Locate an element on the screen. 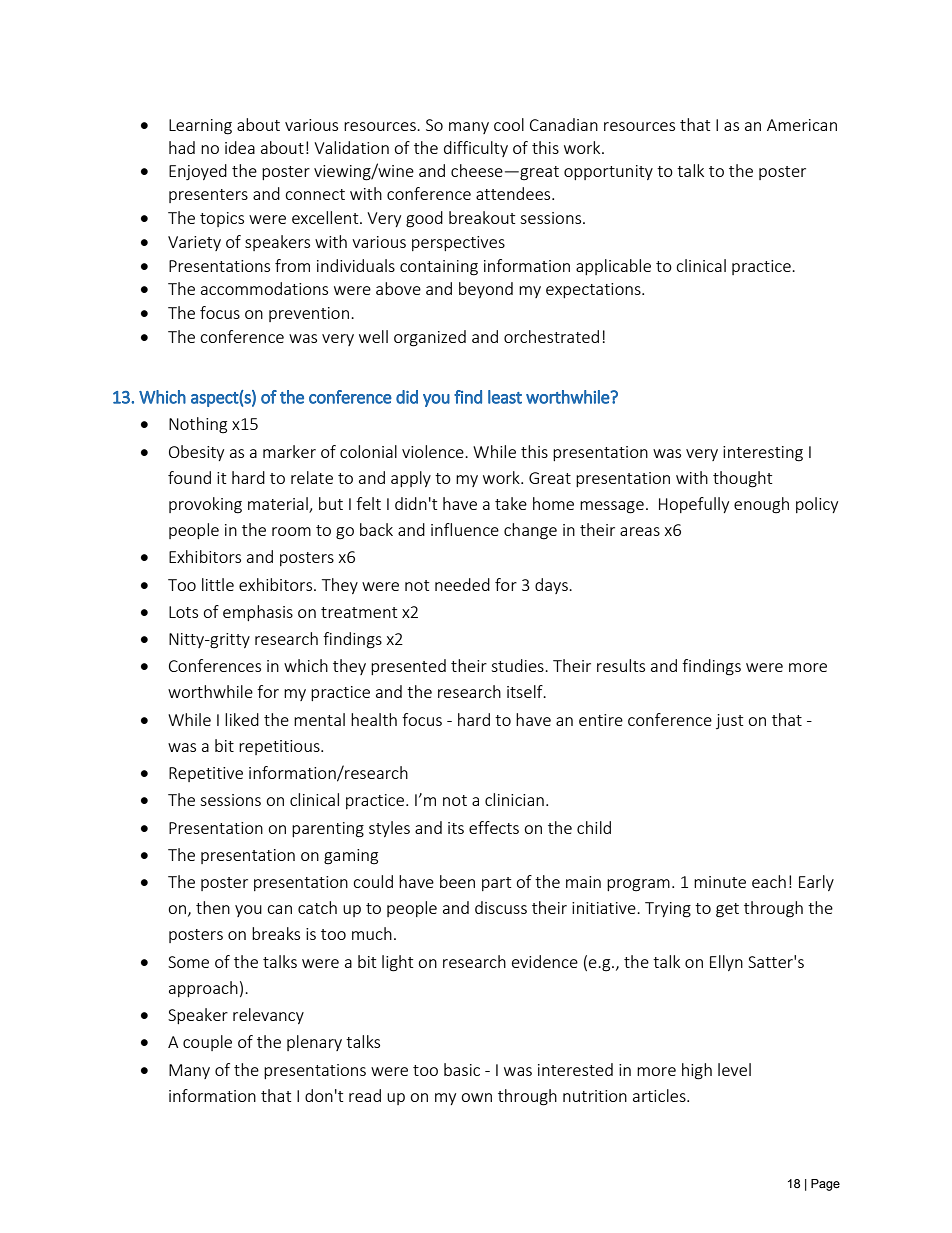 The image size is (952, 1233). difficulty is located at coordinates (476, 149).
